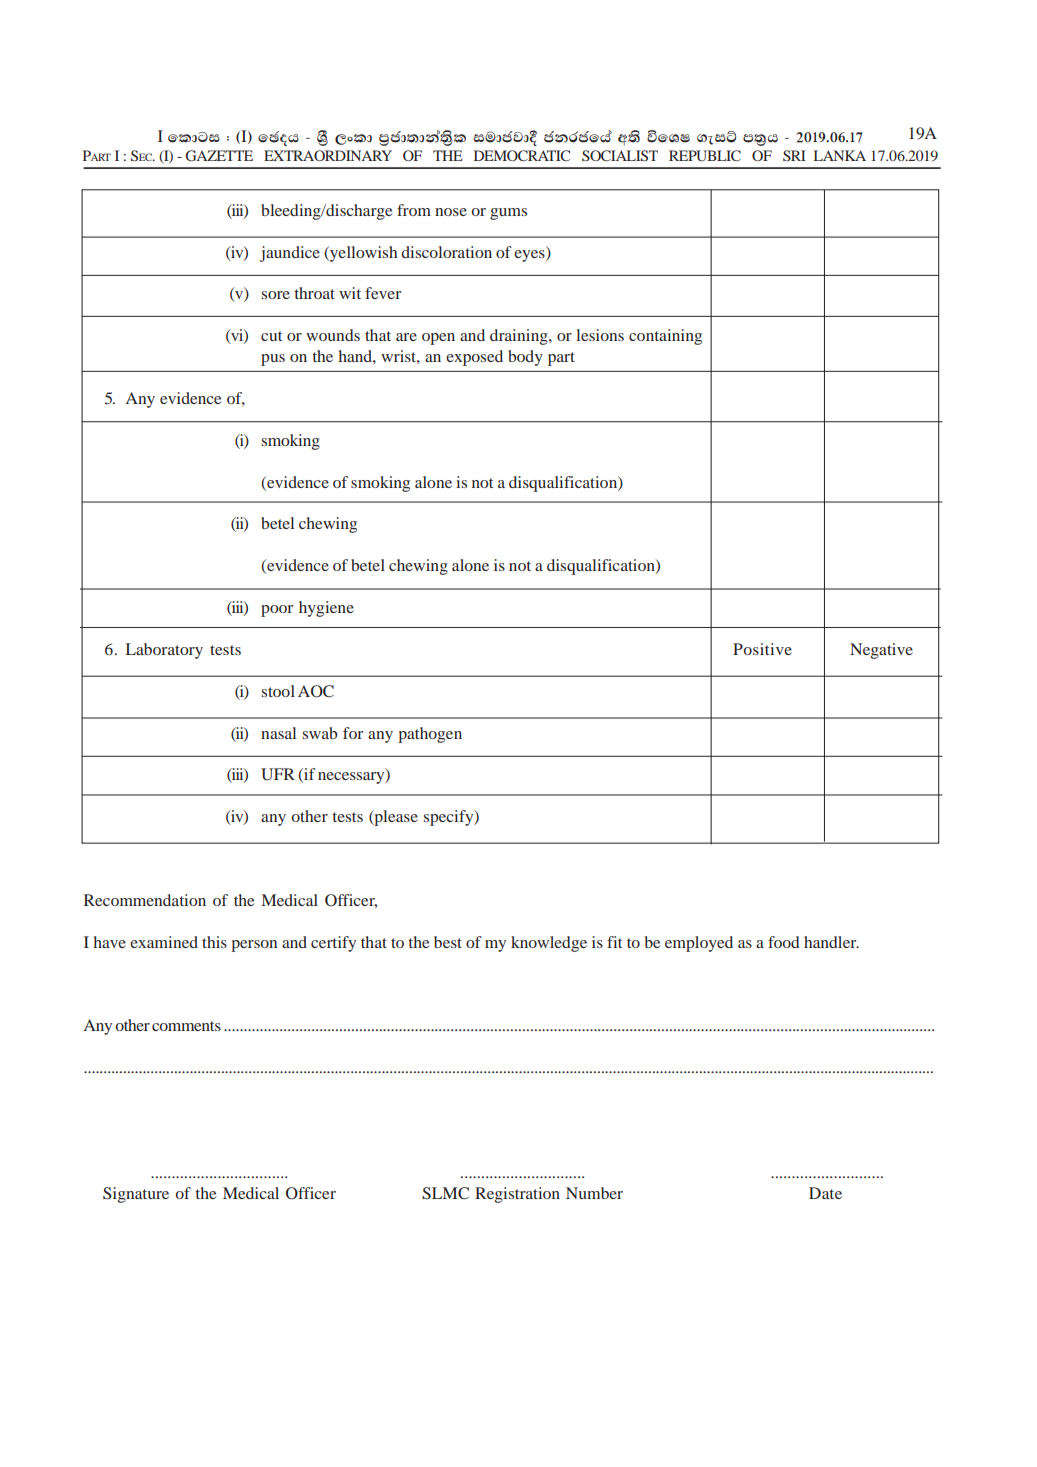 Image resolution: width=1037 pixels, height=1467 pixels. I want to click on gums, so click(508, 214).
